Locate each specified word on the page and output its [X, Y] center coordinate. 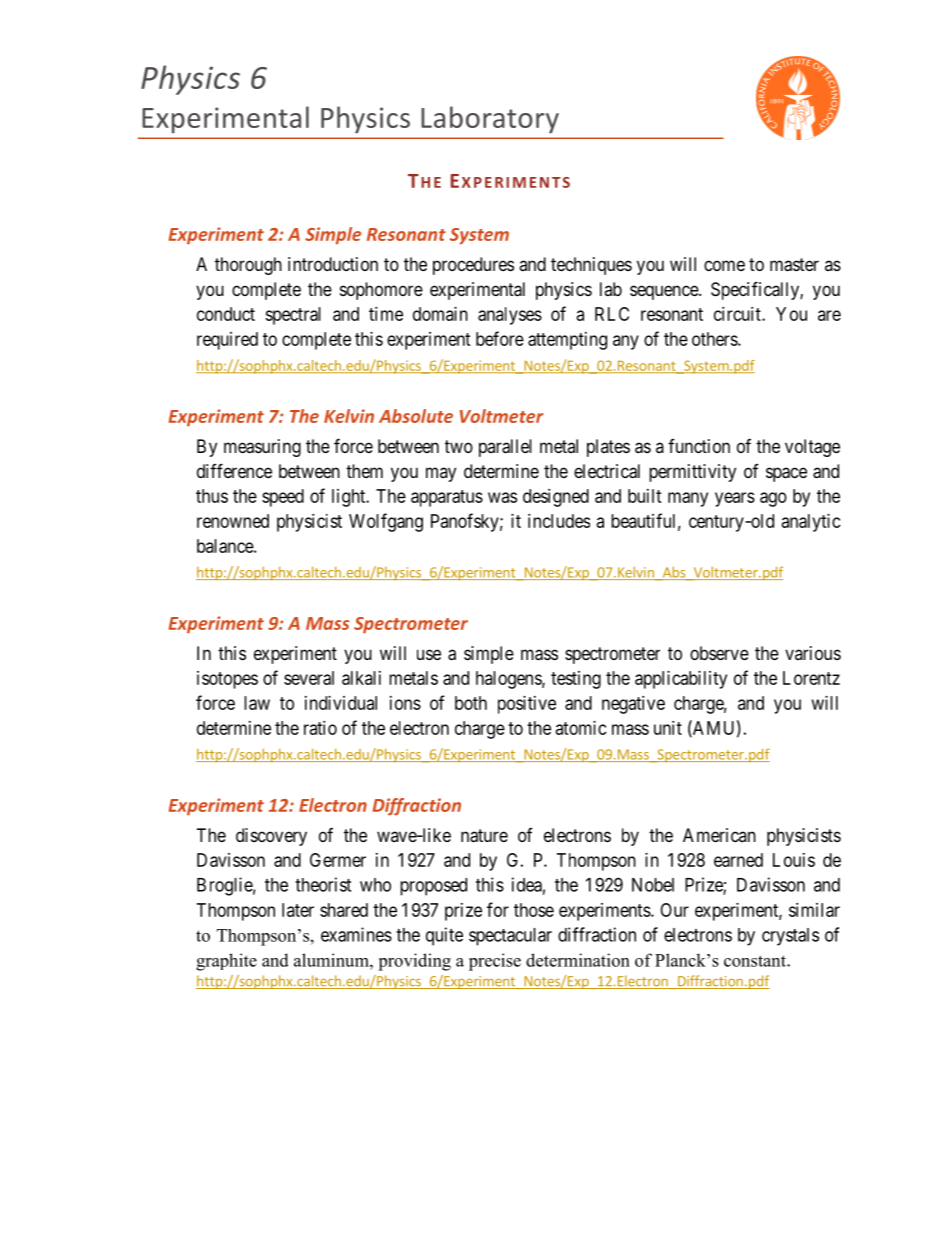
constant [756, 961]
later [298, 910]
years [735, 499]
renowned [233, 521]
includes [559, 521]
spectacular [510, 937]
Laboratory [490, 120]
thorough [248, 266]
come [724, 265]
